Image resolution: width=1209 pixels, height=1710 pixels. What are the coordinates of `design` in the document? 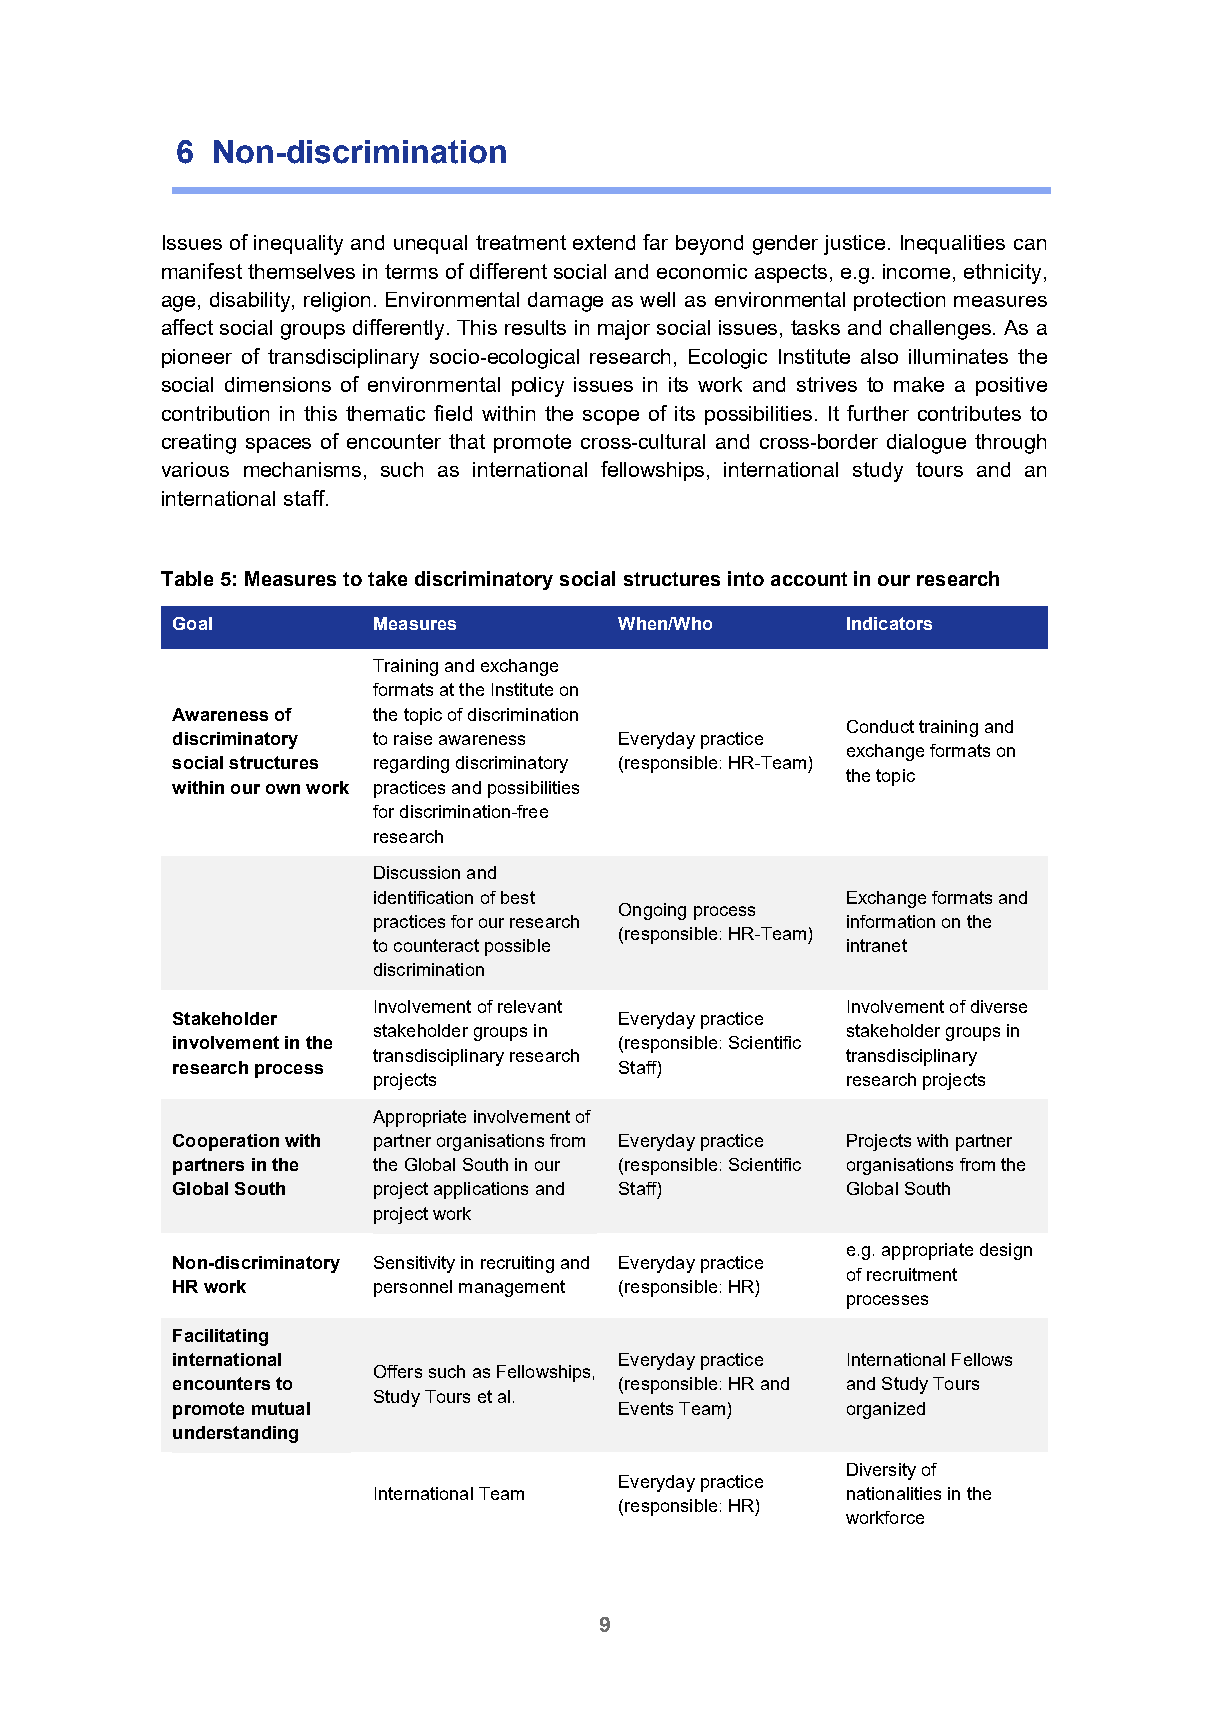 It's located at (1006, 1251).
